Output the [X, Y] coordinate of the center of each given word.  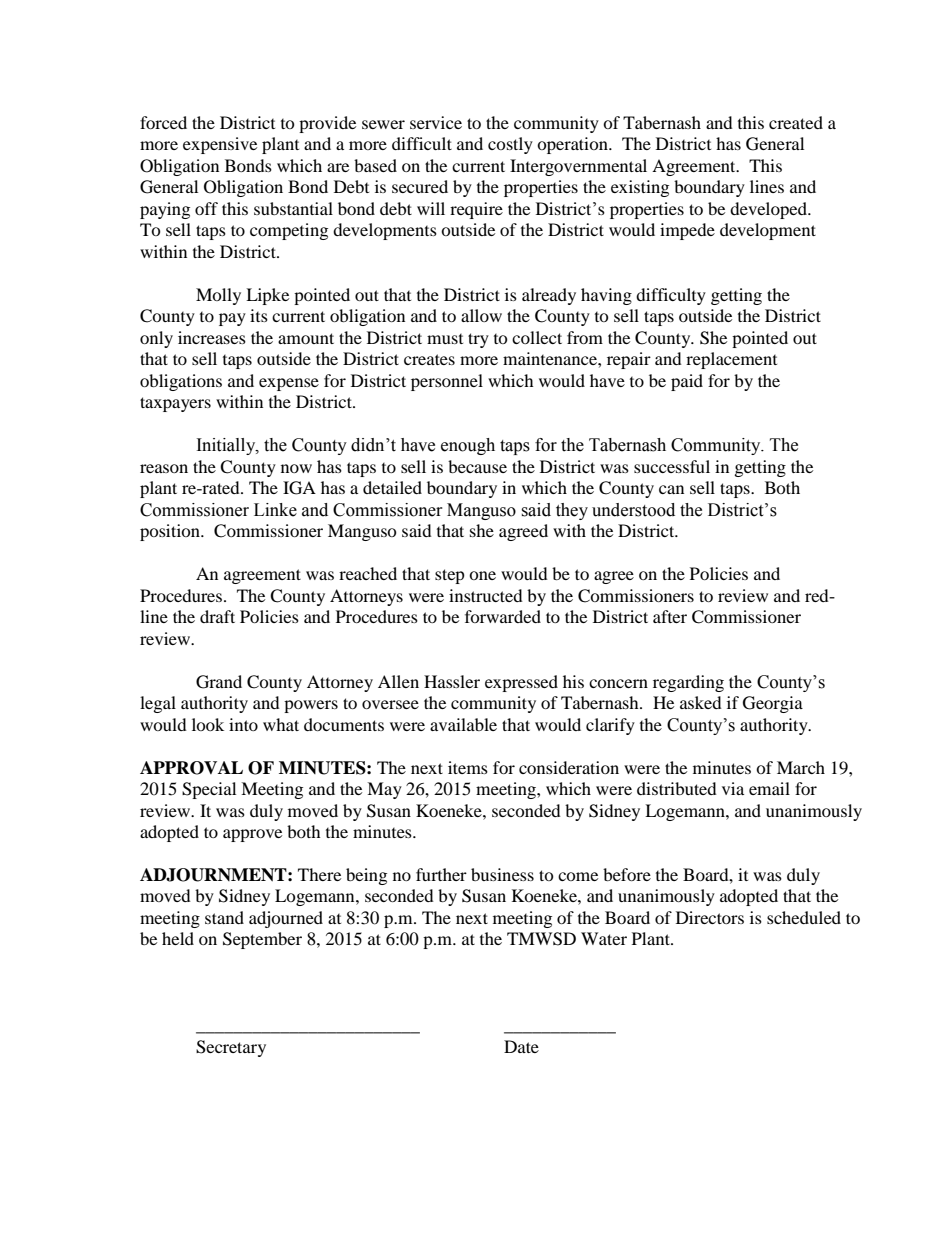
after [670, 616]
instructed [486, 595]
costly [510, 145]
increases [212, 337]
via [733, 788]
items [468, 767]
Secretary [231, 1048]
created [796, 122]
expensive [220, 145]
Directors [710, 917]
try [478, 340]
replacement [731, 360]
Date [521, 1046]
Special [209, 790]
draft [217, 616]
